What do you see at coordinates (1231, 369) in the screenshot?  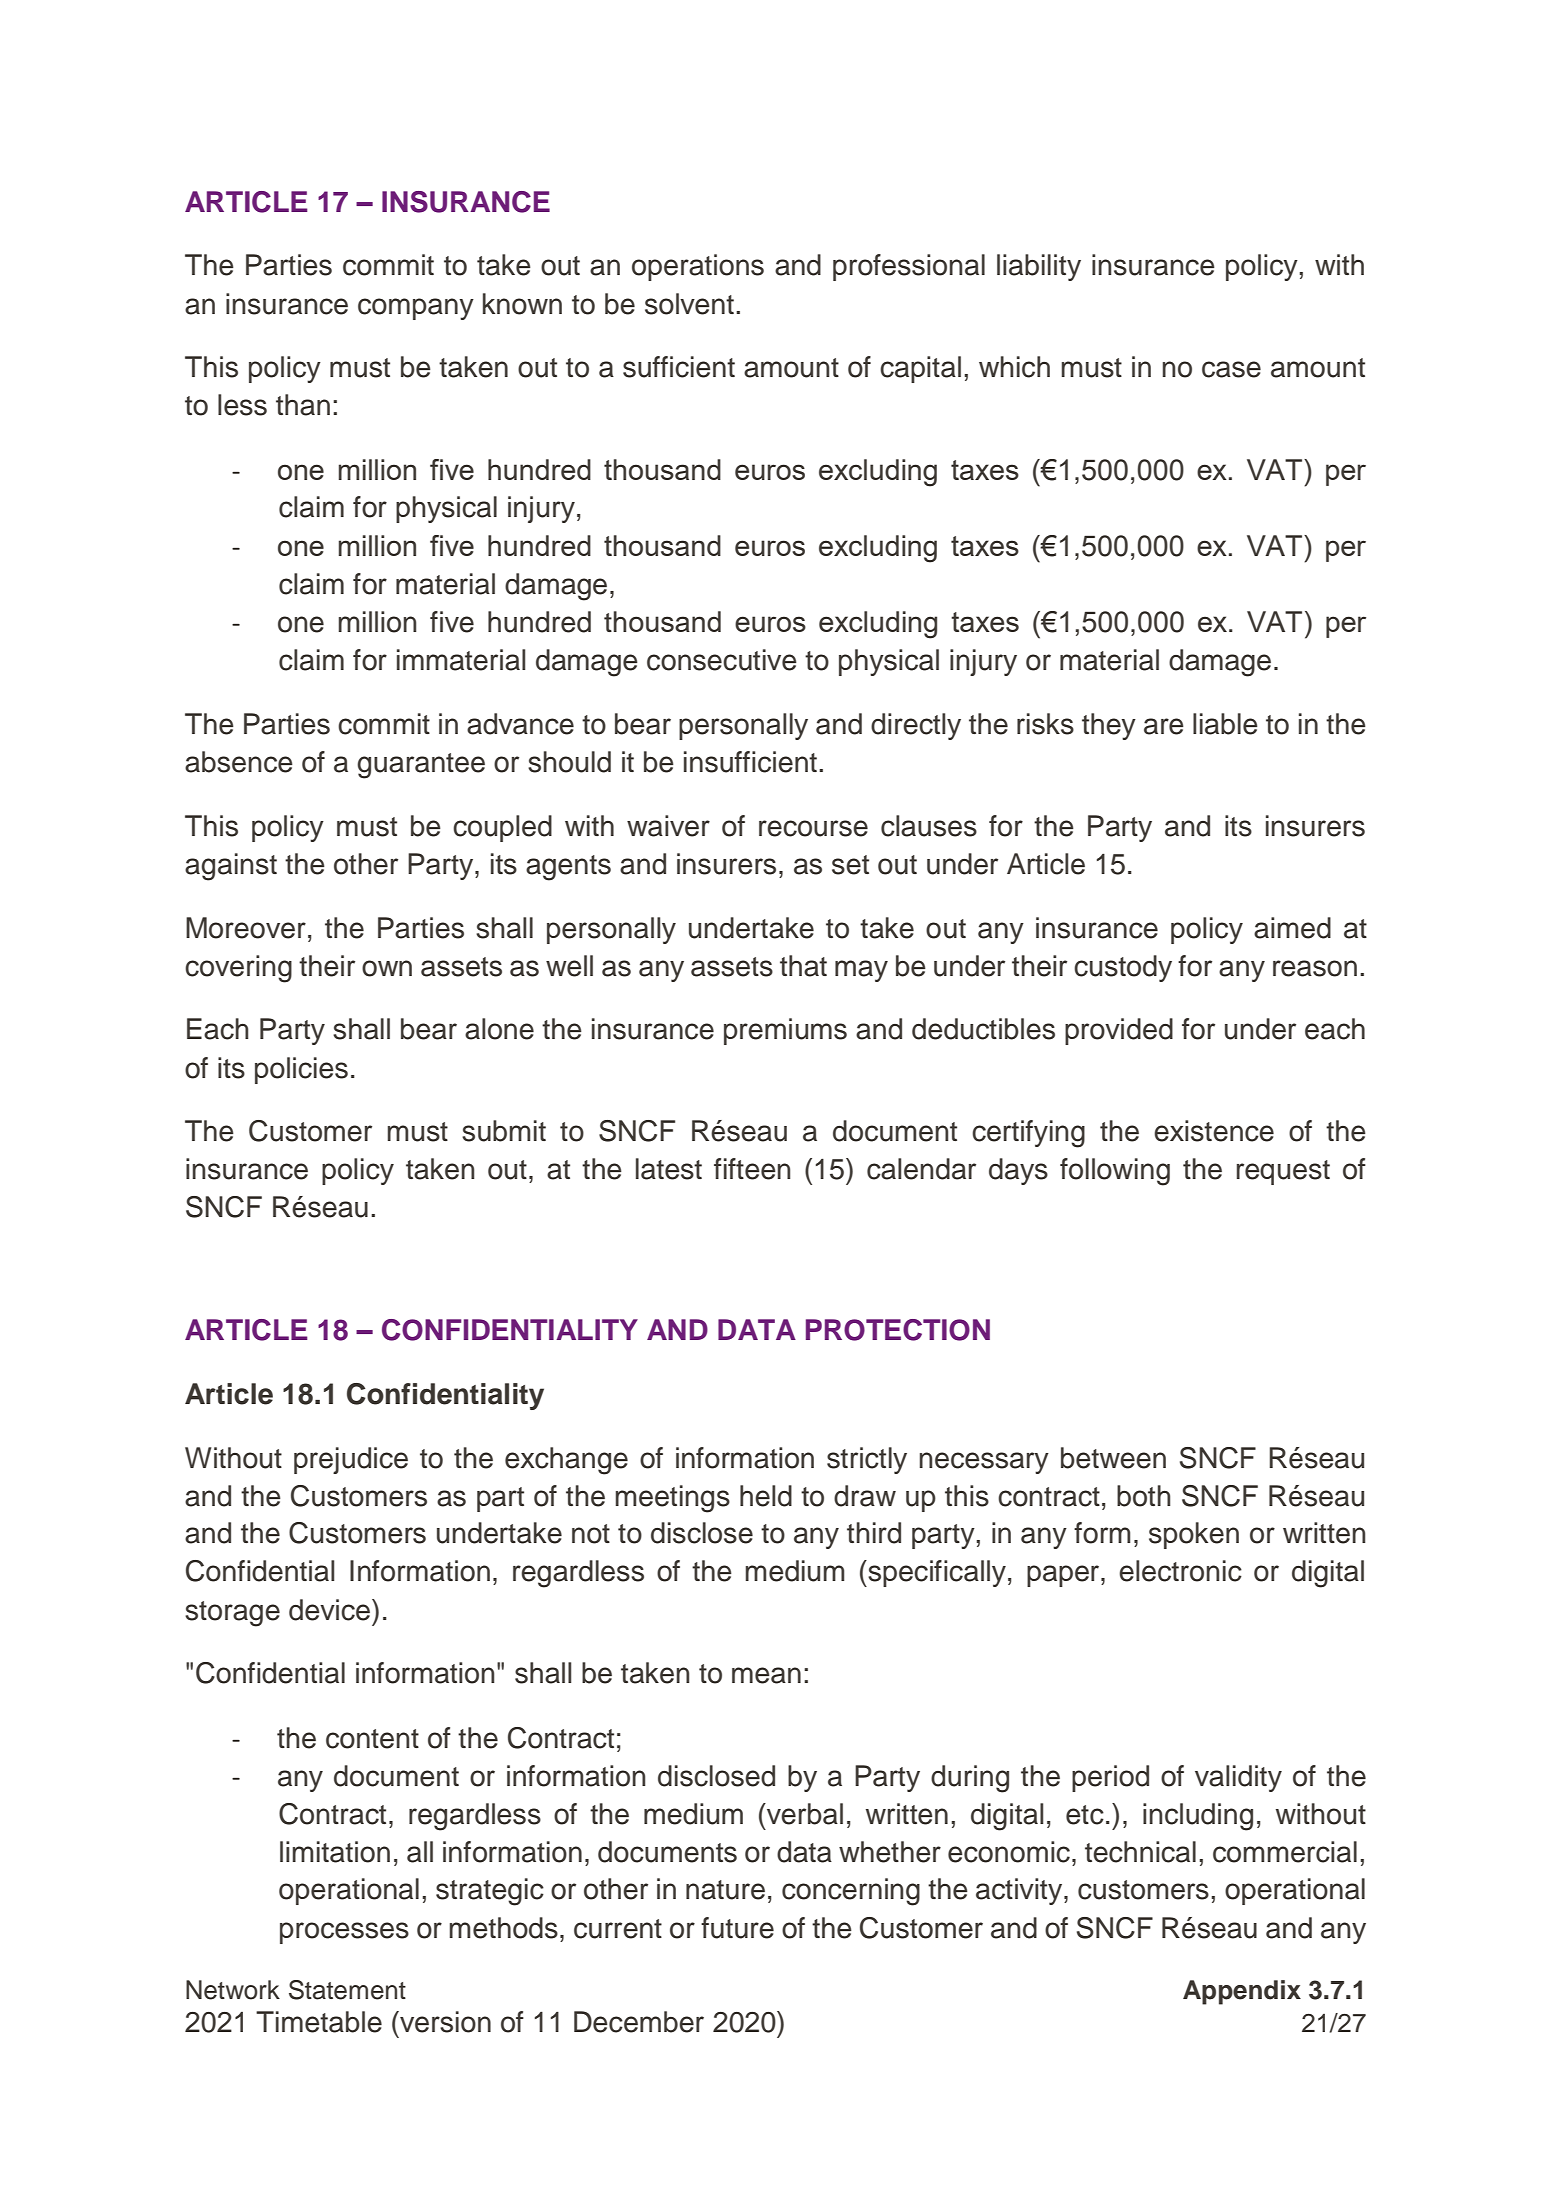 I see `case` at bounding box center [1231, 369].
